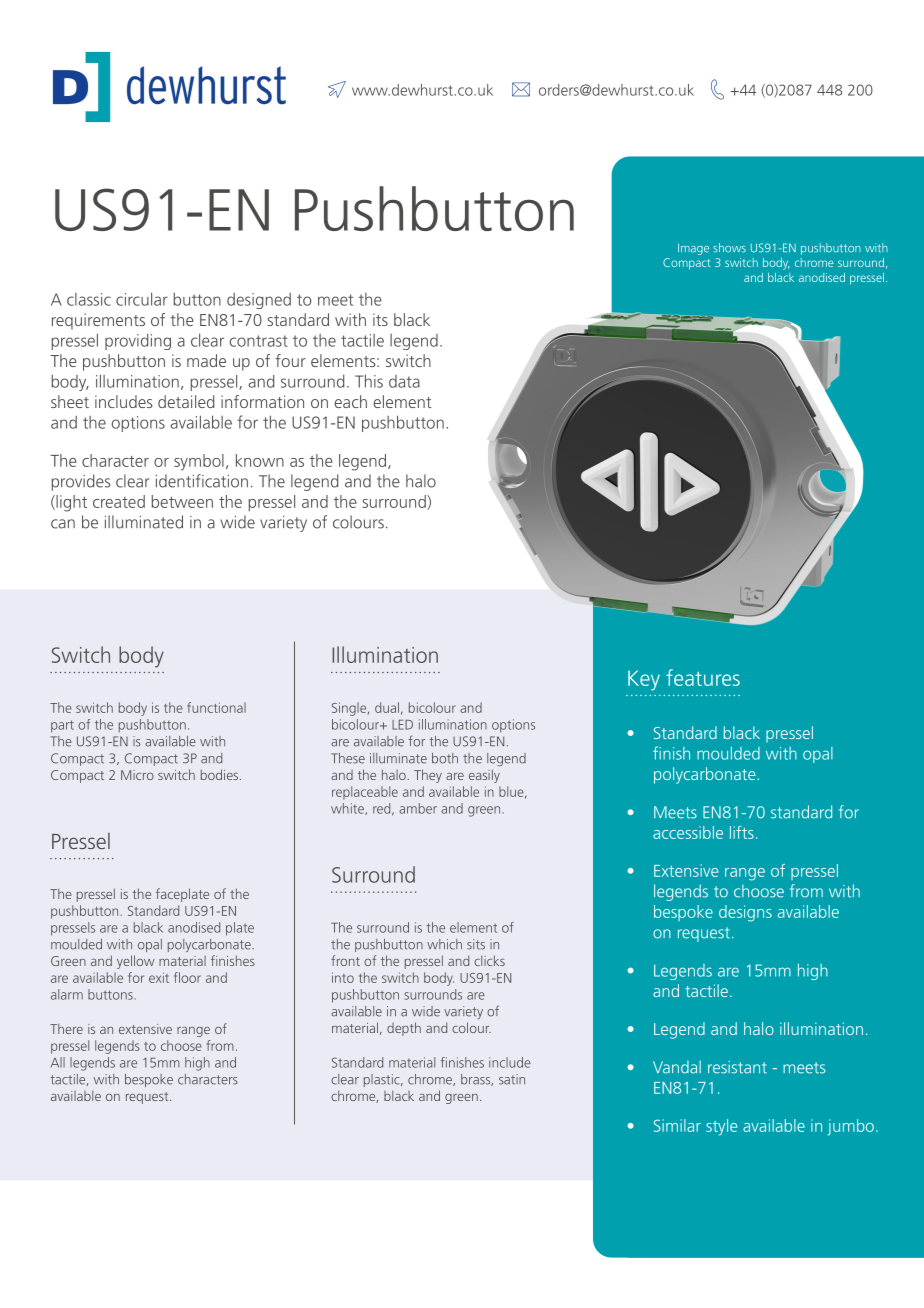 The height and width of the screenshot is (1308, 924). Describe the element at coordinates (58, 1062) in the screenshot. I see `All` at that location.
